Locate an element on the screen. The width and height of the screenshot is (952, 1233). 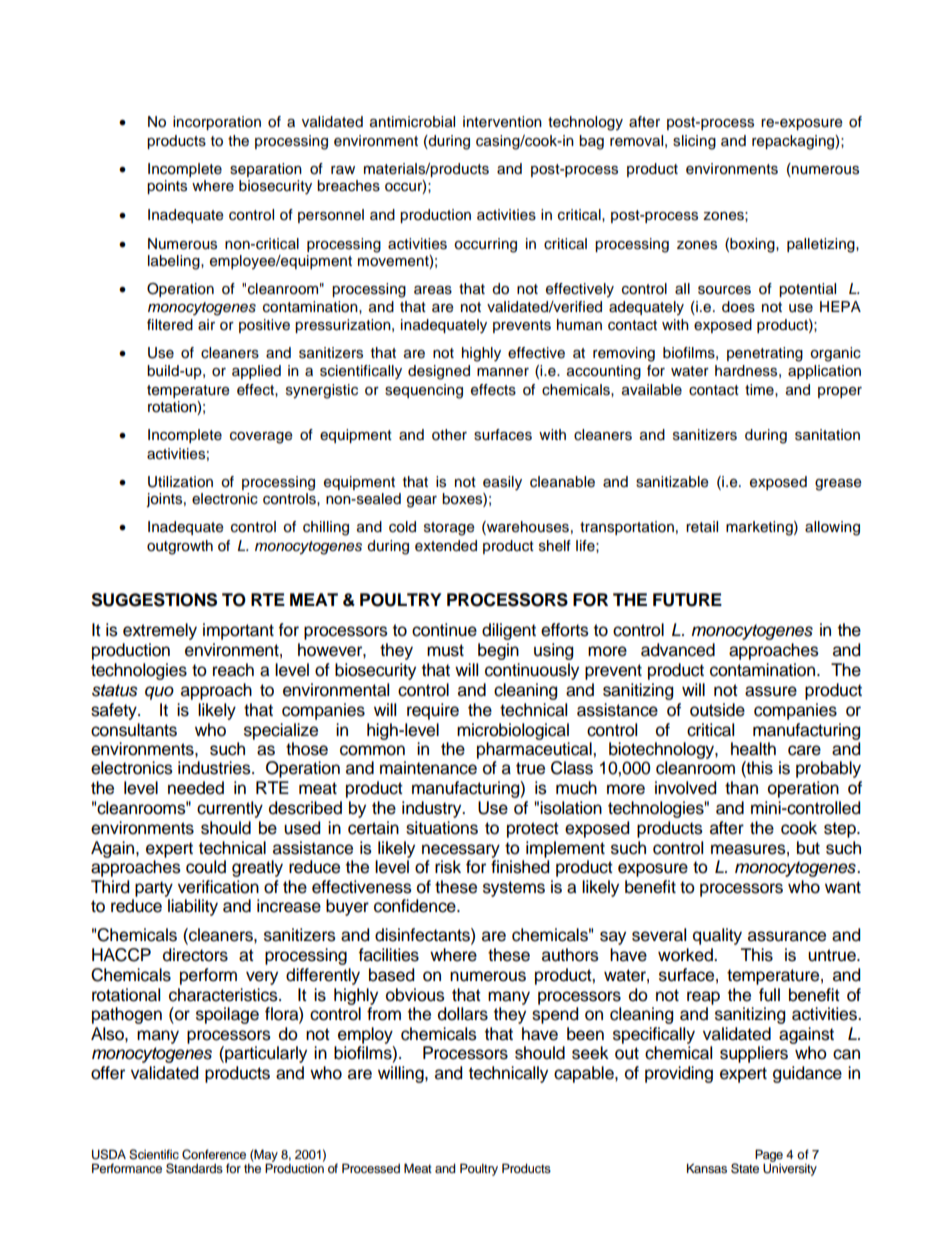
assure is located at coordinates (771, 691).
